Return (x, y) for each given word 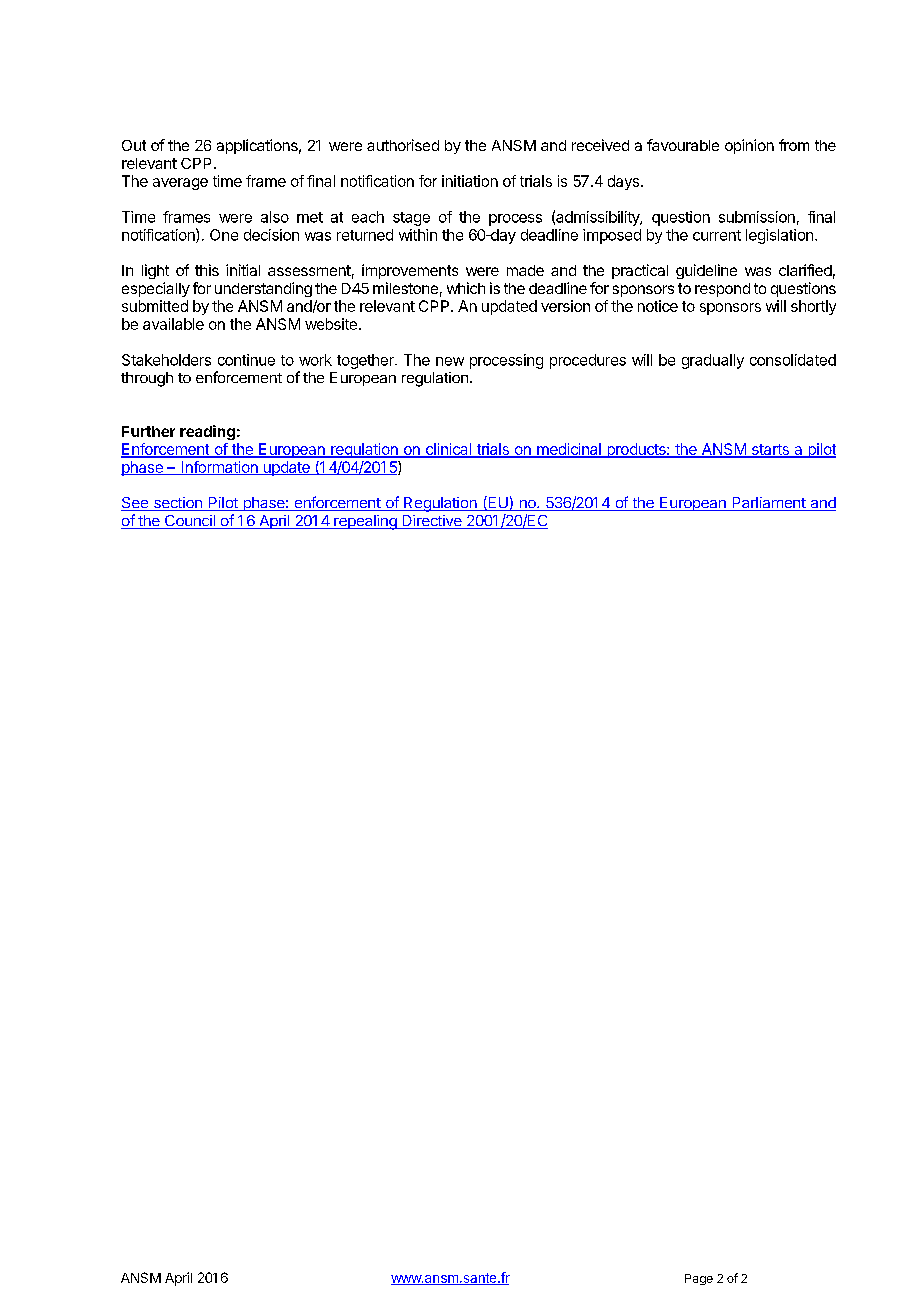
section (178, 504)
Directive (432, 522)
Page (699, 1279)
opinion (749, 146)
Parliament (768, 504)
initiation (470, 181)
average (180, 184)
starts (770, 450)
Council (189, 522)
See (136, 504)
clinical (448, 450)
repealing (365, 522)
